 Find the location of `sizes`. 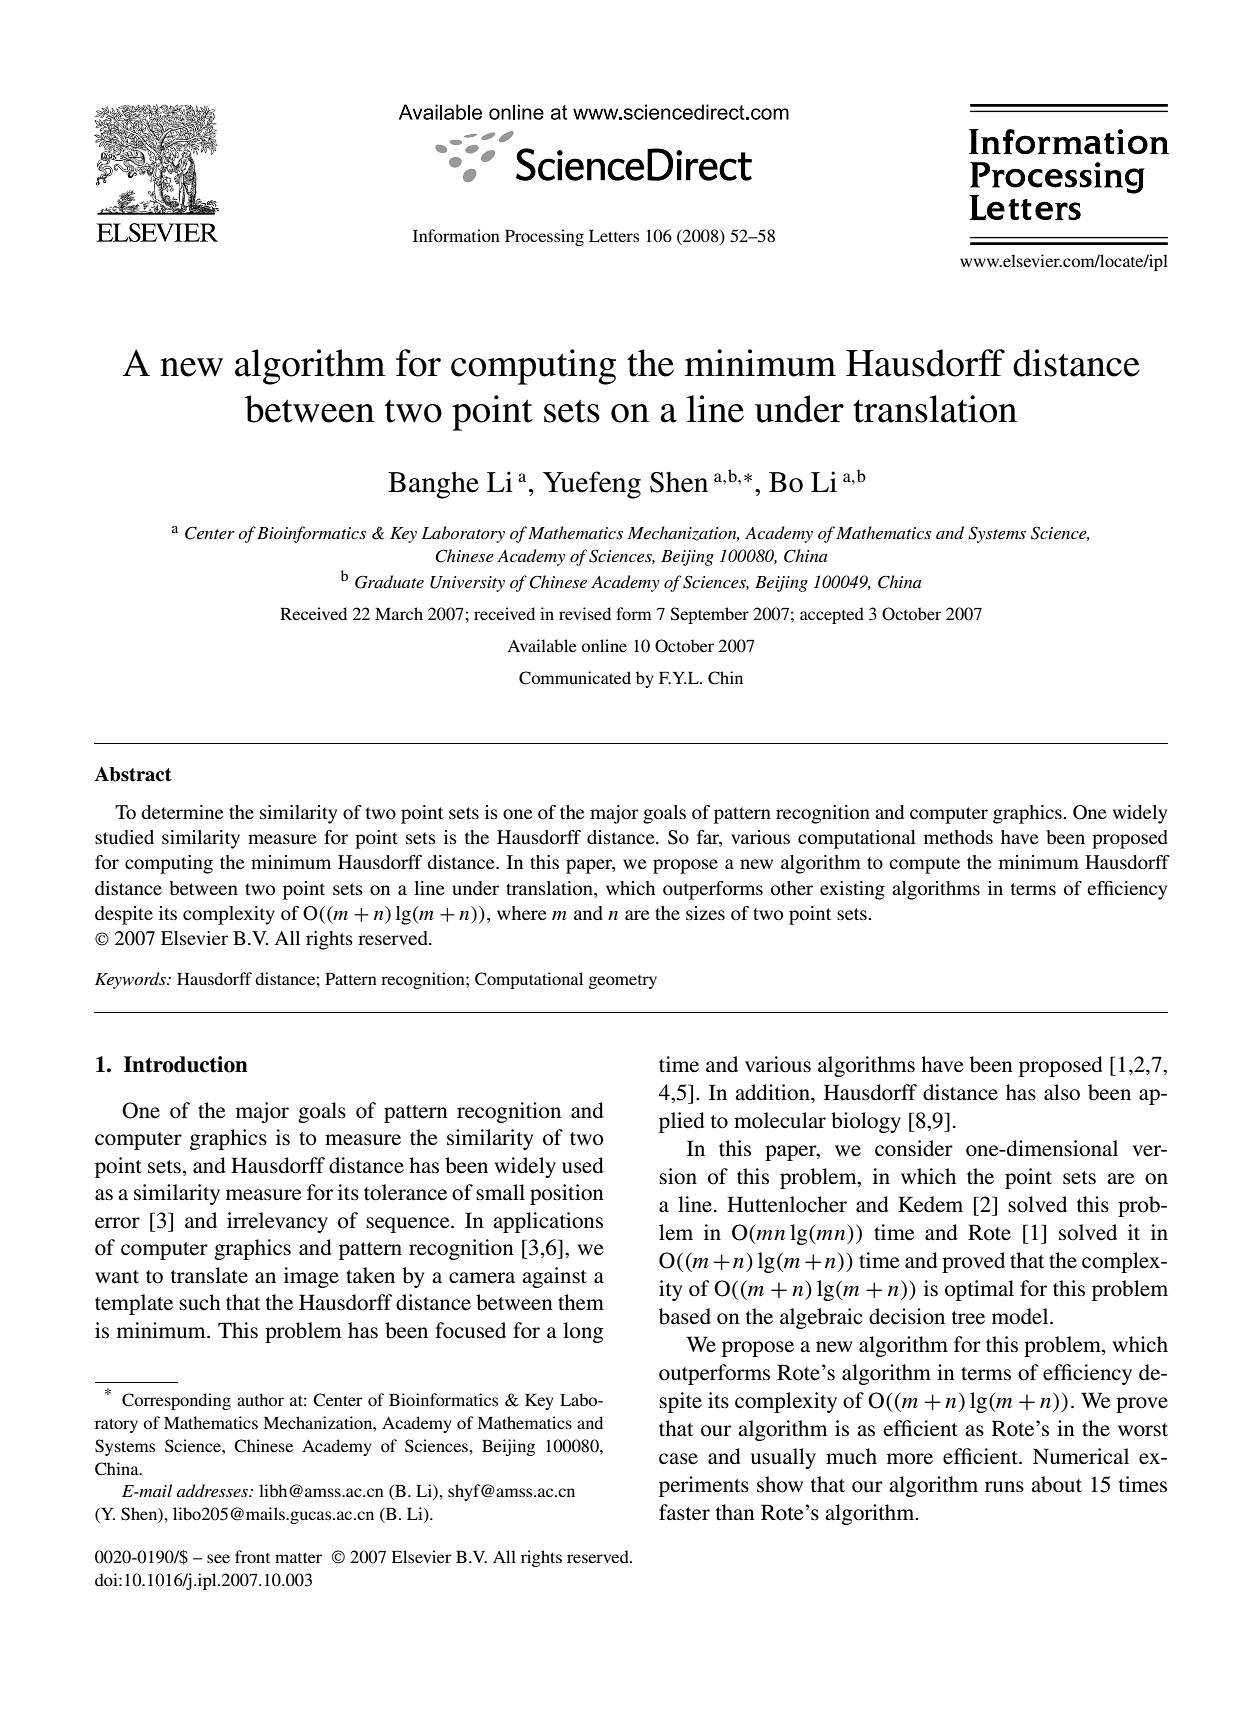

sizes is located at coordinates (705, 913).
